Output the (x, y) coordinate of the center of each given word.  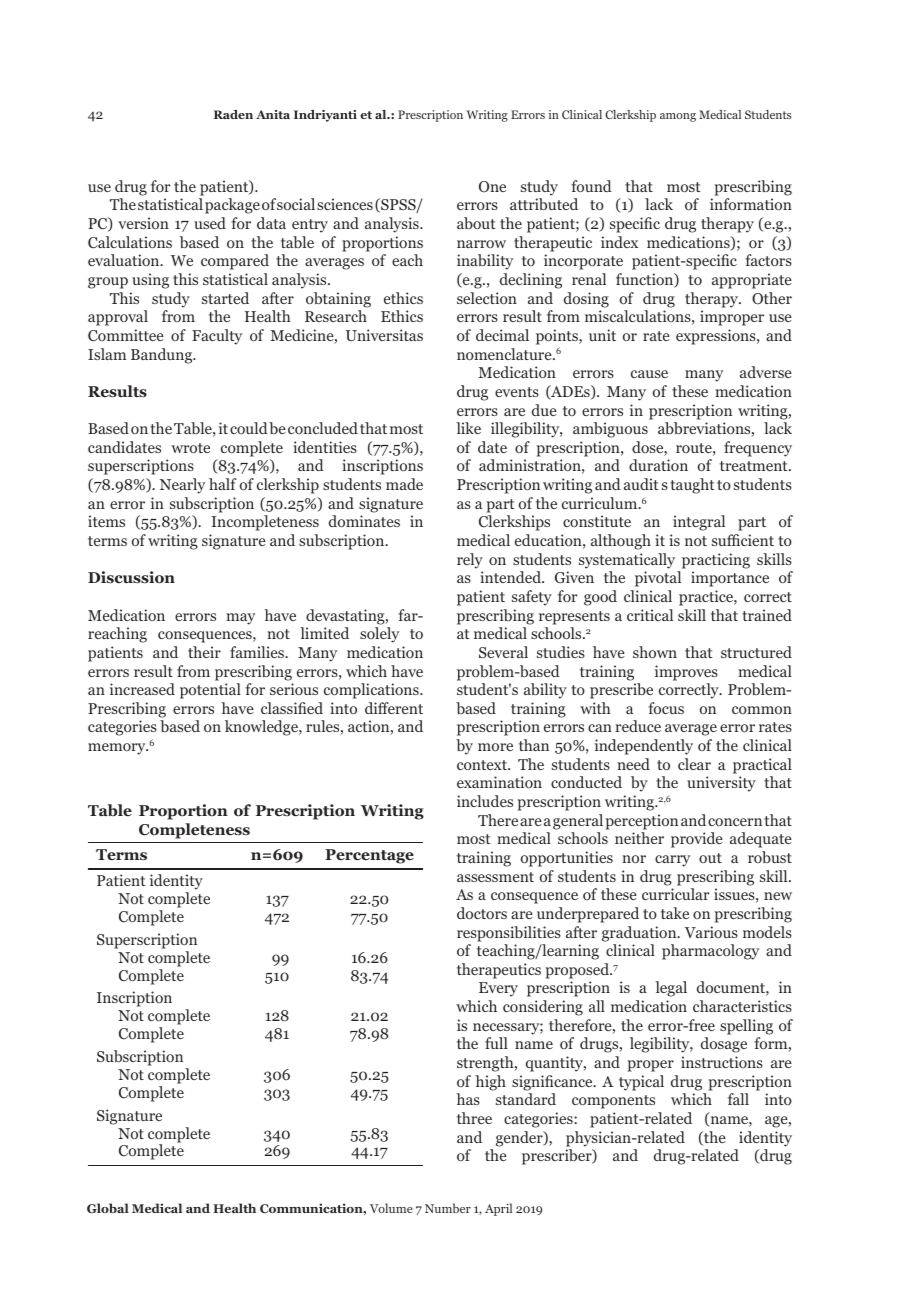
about (476, 223)
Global (108, 1208)
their (204, 652)
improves (686, 673)
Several (503, 652)
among (678, 117)
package (232, 206)
